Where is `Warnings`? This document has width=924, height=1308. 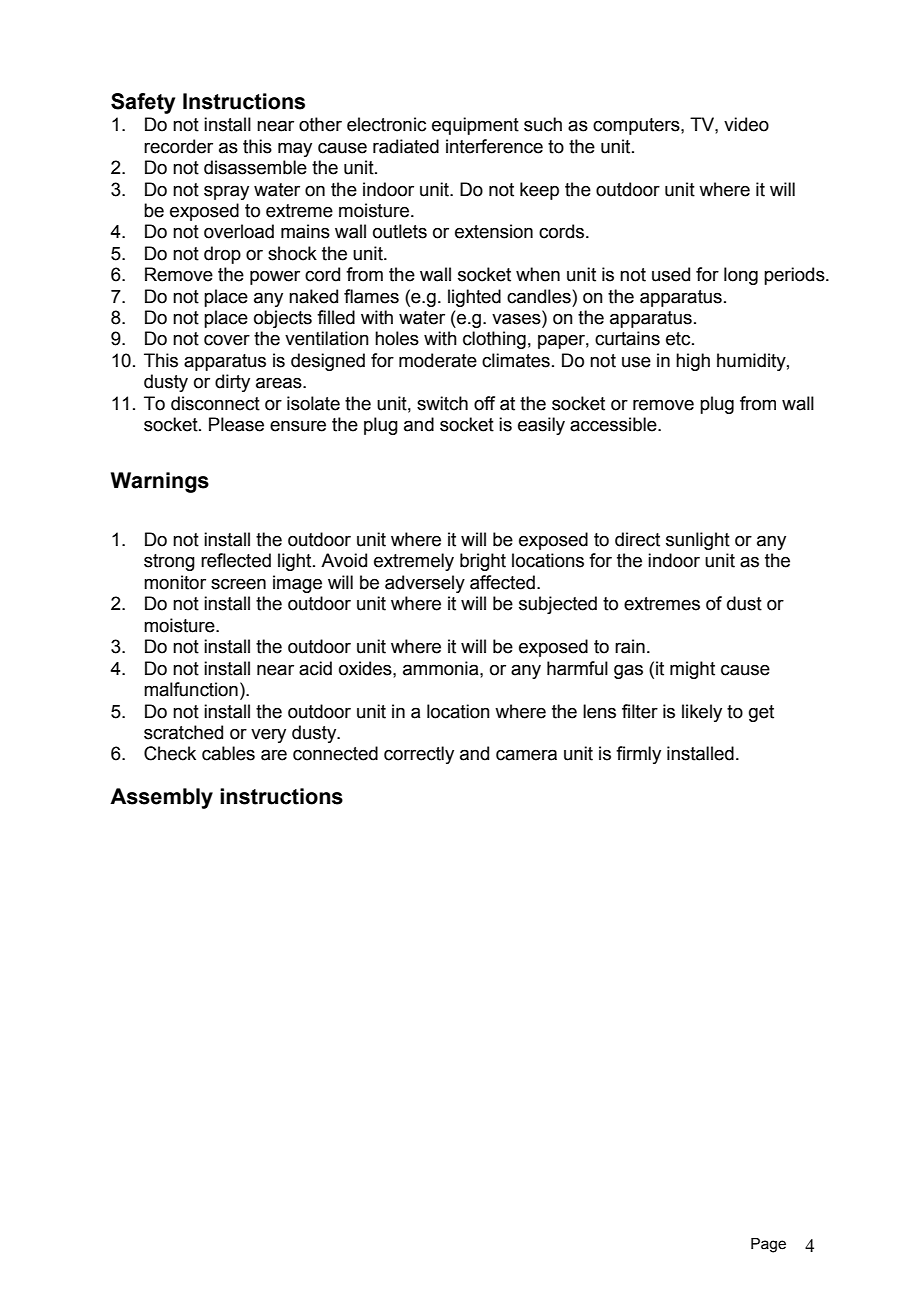
Warnings is located at coordinates (160, 482).
